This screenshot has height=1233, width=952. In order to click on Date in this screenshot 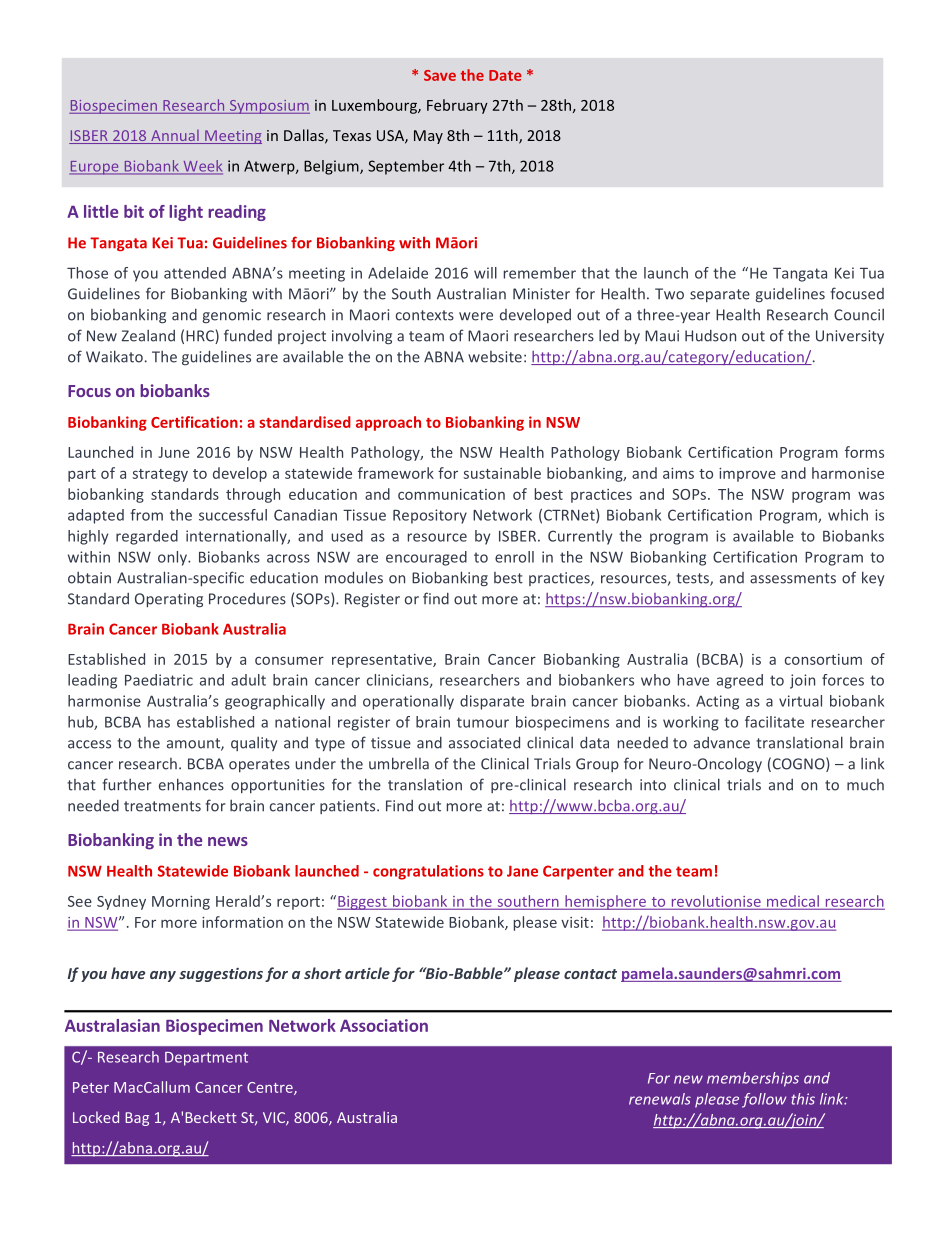, I will do `click(505, 75)`.
